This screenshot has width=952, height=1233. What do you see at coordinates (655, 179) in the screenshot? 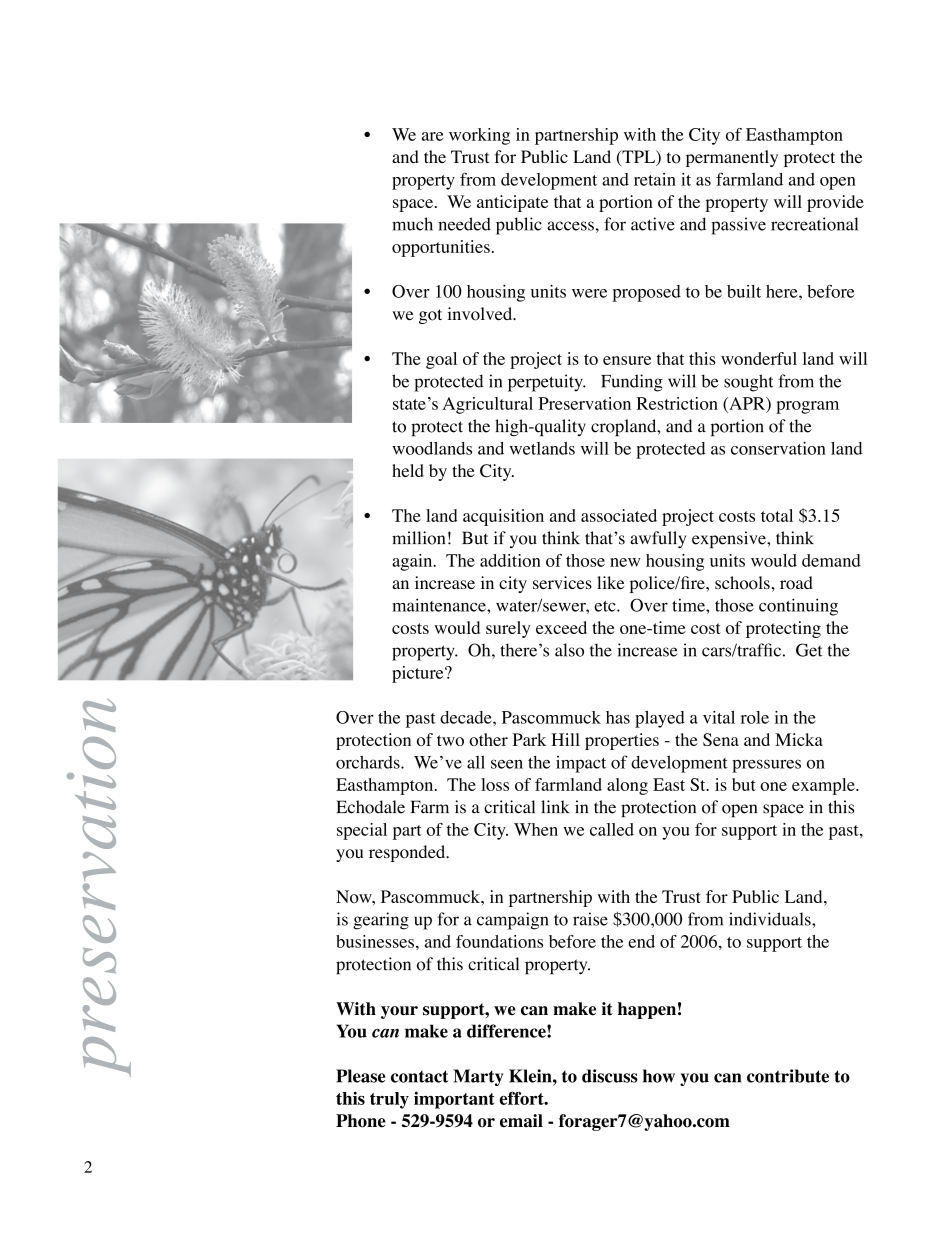
I see `retain` at bounding box center [655, 179].
